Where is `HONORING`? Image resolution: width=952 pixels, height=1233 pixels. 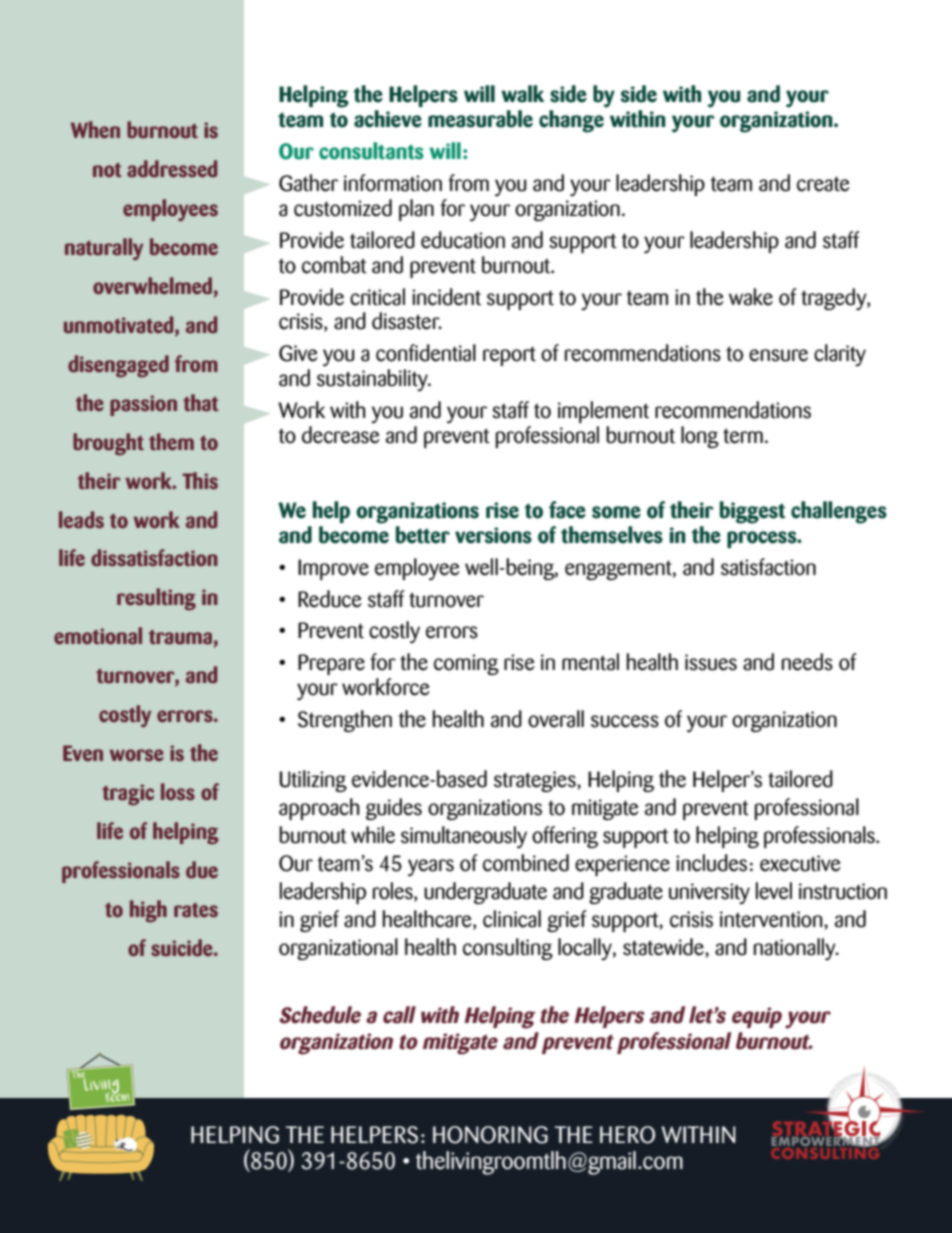
HONORING is located at coordinates (490, 1135).
